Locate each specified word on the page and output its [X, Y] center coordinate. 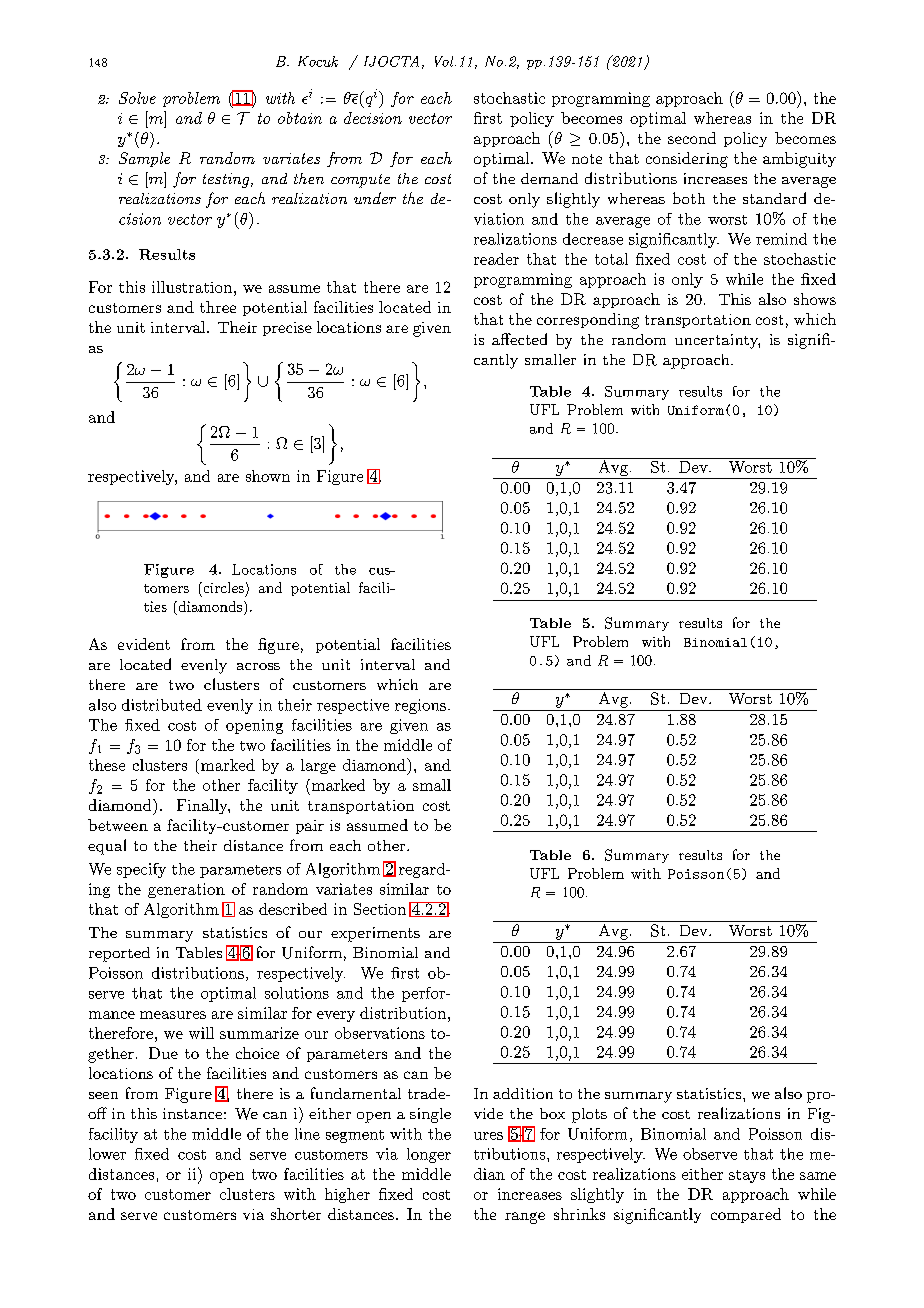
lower [107, 1154]
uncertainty [717, 341]
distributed [162, 705]
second [692, 138]
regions [420, 706]
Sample [144, 159]
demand [549, 178]
